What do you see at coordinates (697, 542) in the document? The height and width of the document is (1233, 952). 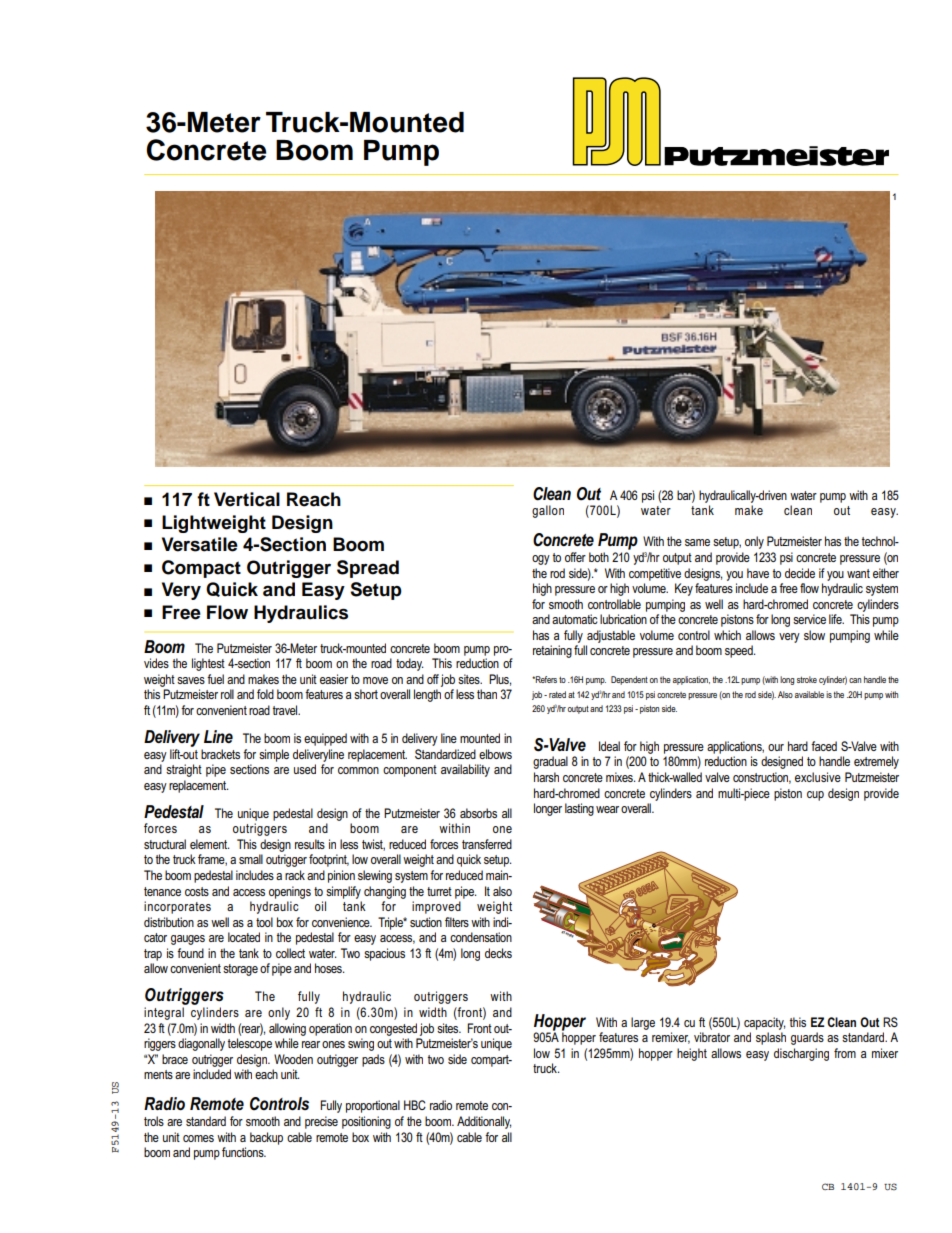 I see `same` at bounding box center [697, 542].
